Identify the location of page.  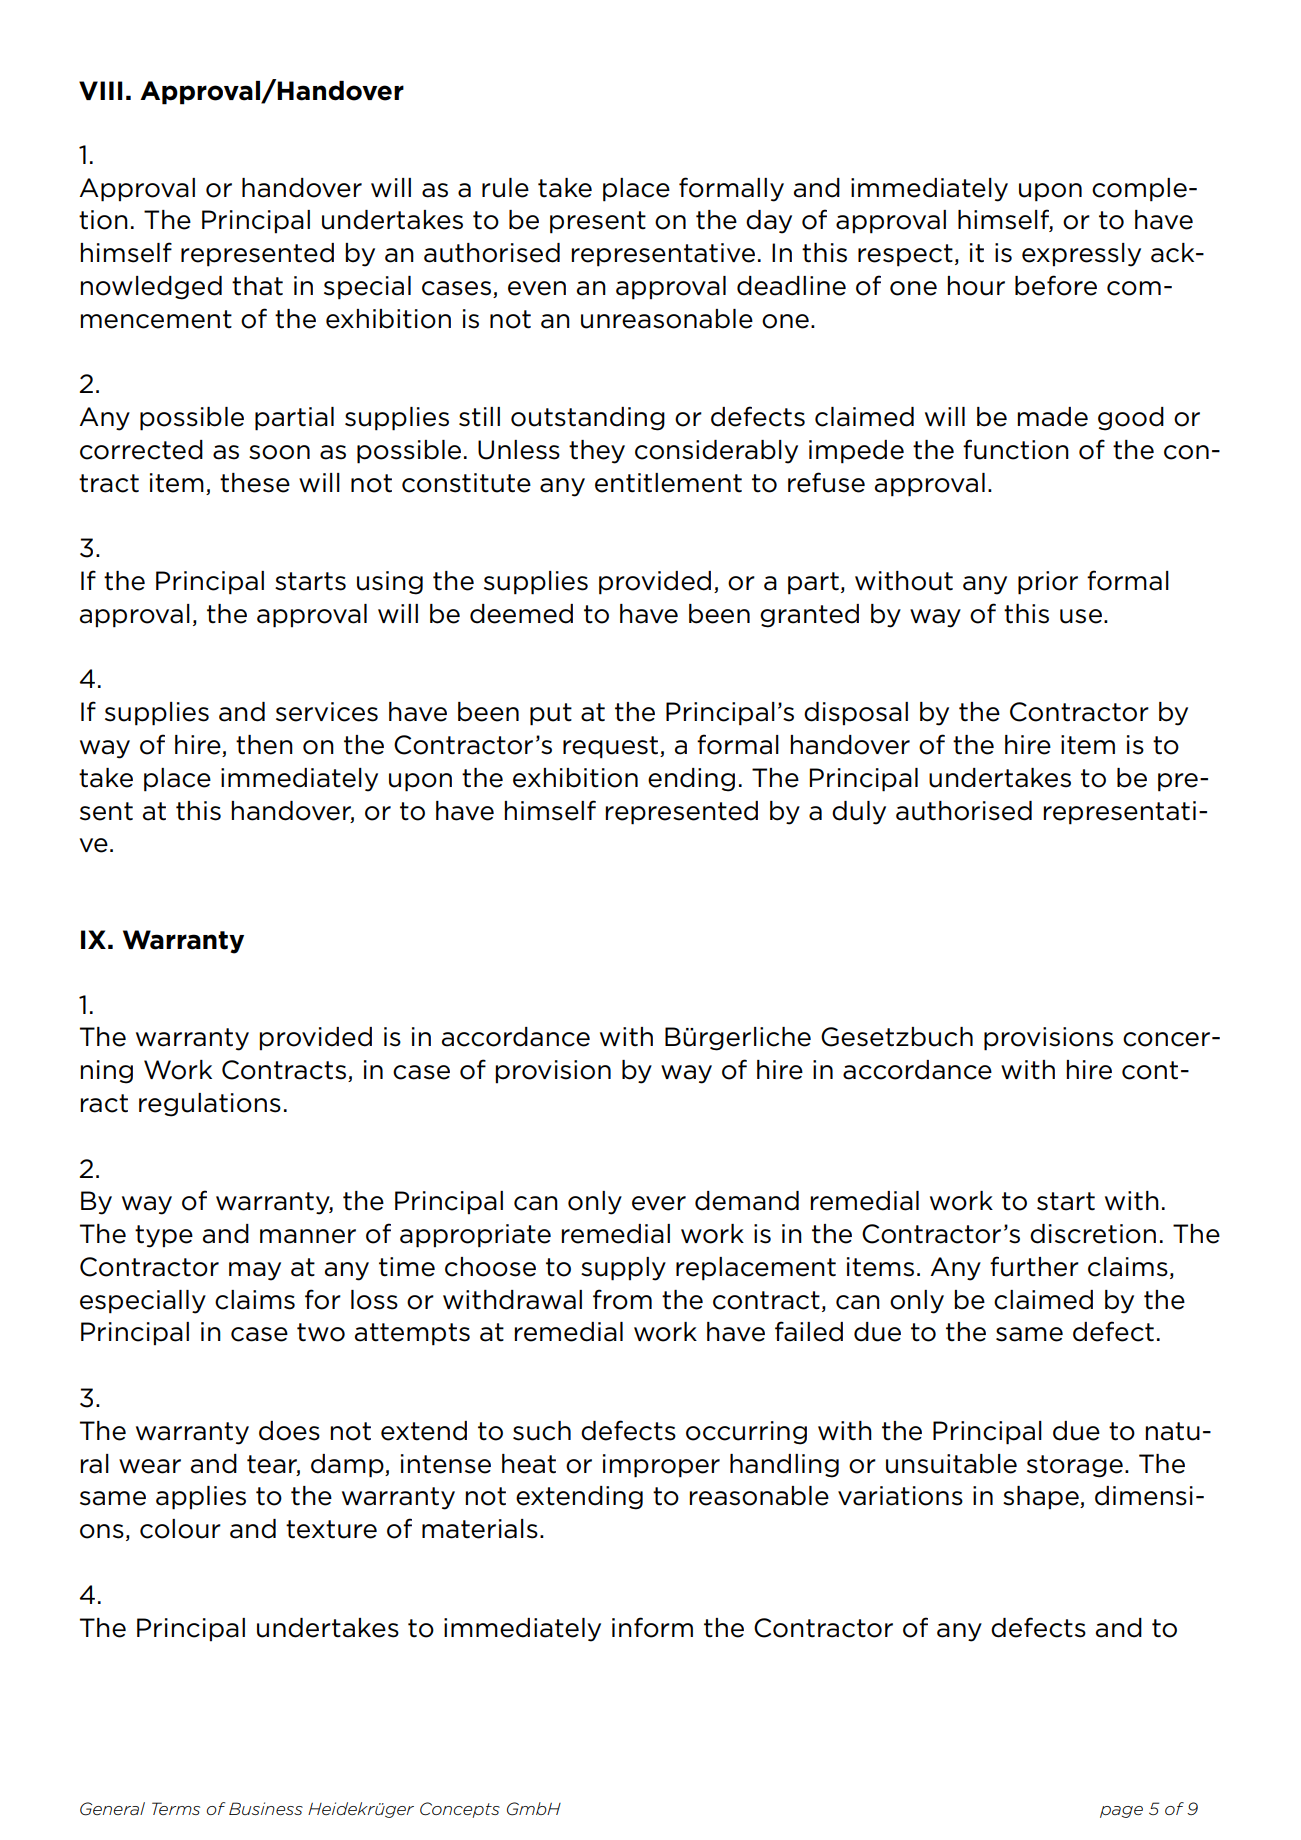
(1121, 1812).
